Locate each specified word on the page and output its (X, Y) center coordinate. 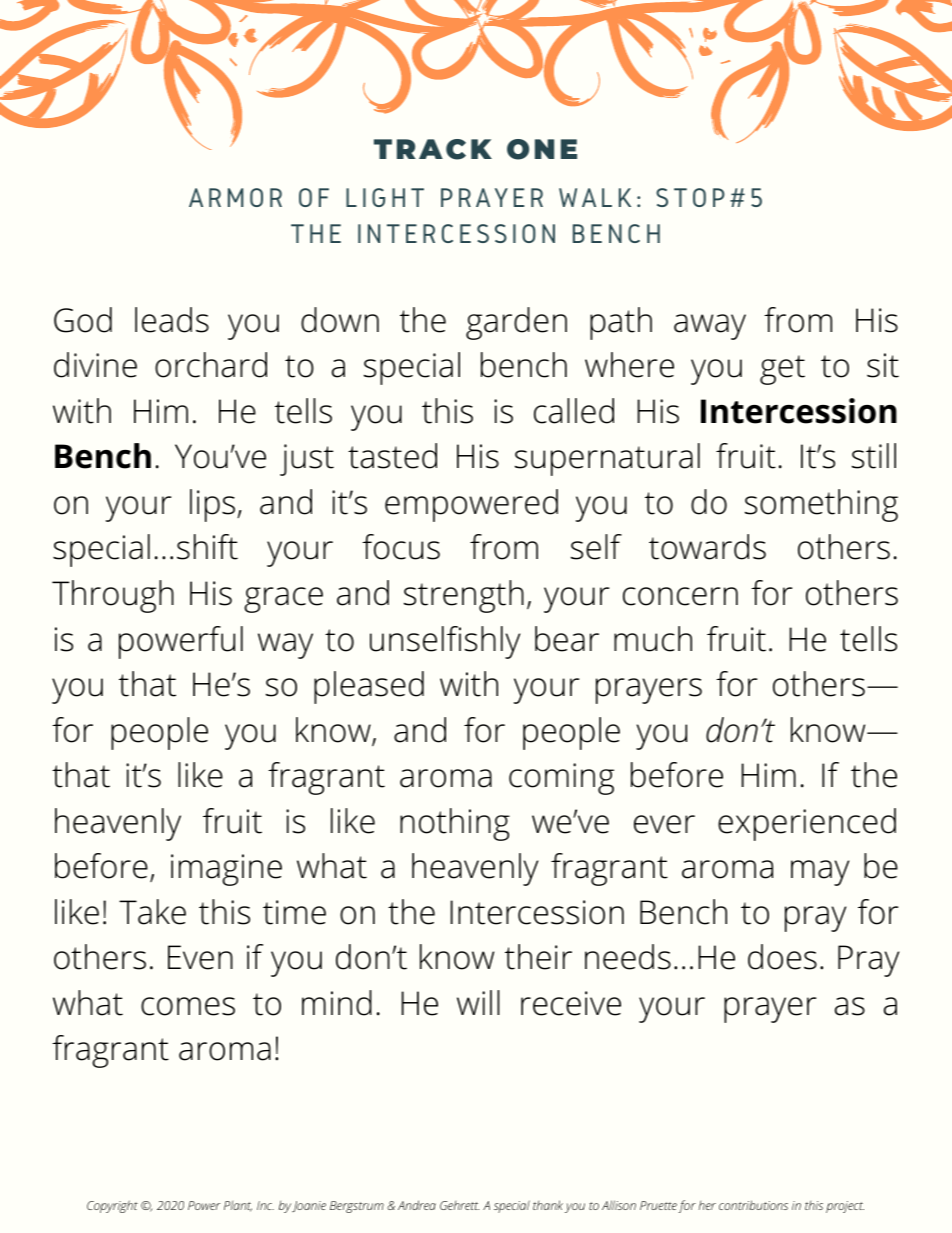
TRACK (433, 149)
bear (567, 639)
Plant (238, 1206)
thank (548, 1205)
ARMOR (235, 197)
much (653, 639)
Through (113, 596)
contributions (753, 1205)
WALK (595, 197)
